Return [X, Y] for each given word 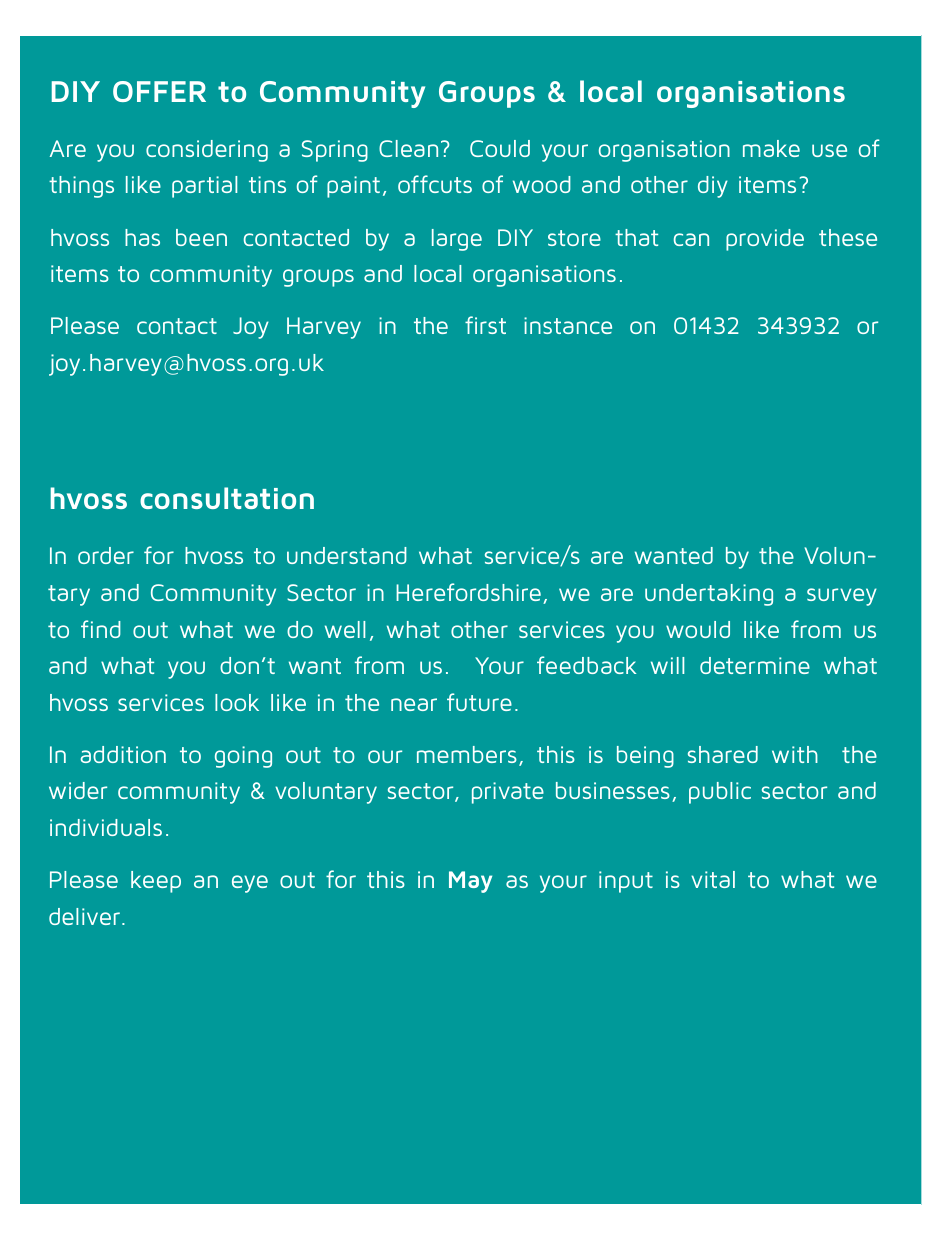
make [771, 148]
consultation [227, 498]
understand [347, 555]
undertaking [709, 595]
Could [500, 148]
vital [713, 879]
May [470, 882]
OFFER [159, 91]
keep [156, 882]
